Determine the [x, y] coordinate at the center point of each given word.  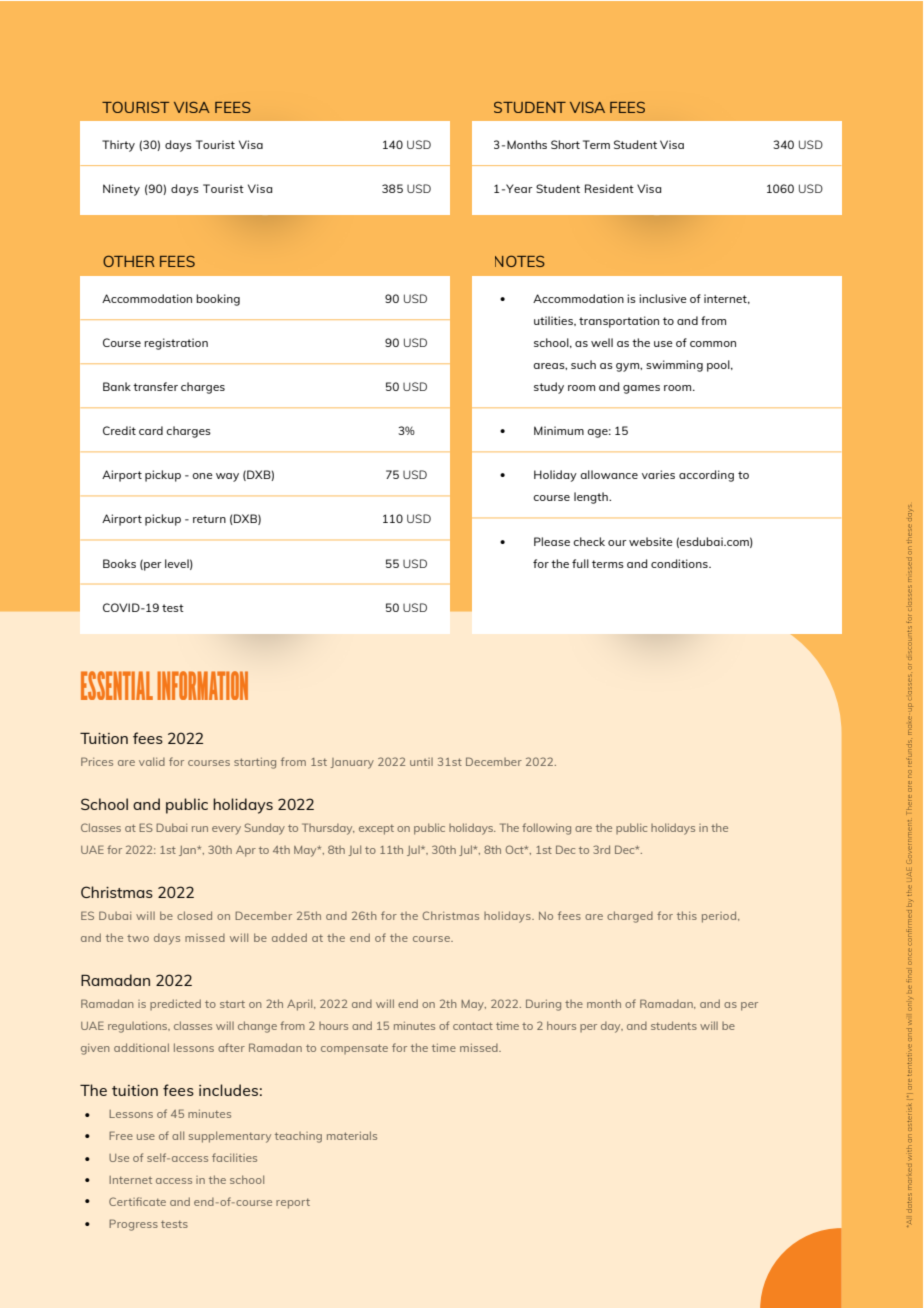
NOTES [520, 261]
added [289, 937]
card [151, 430]
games [641, 389]
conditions [680, 563]
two [138, 938]
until [421, 762]
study [549, 388]
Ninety [121, 190]
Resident [609, 188]
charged [630, 917]
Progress [133, 1225]
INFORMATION [203, 685]
